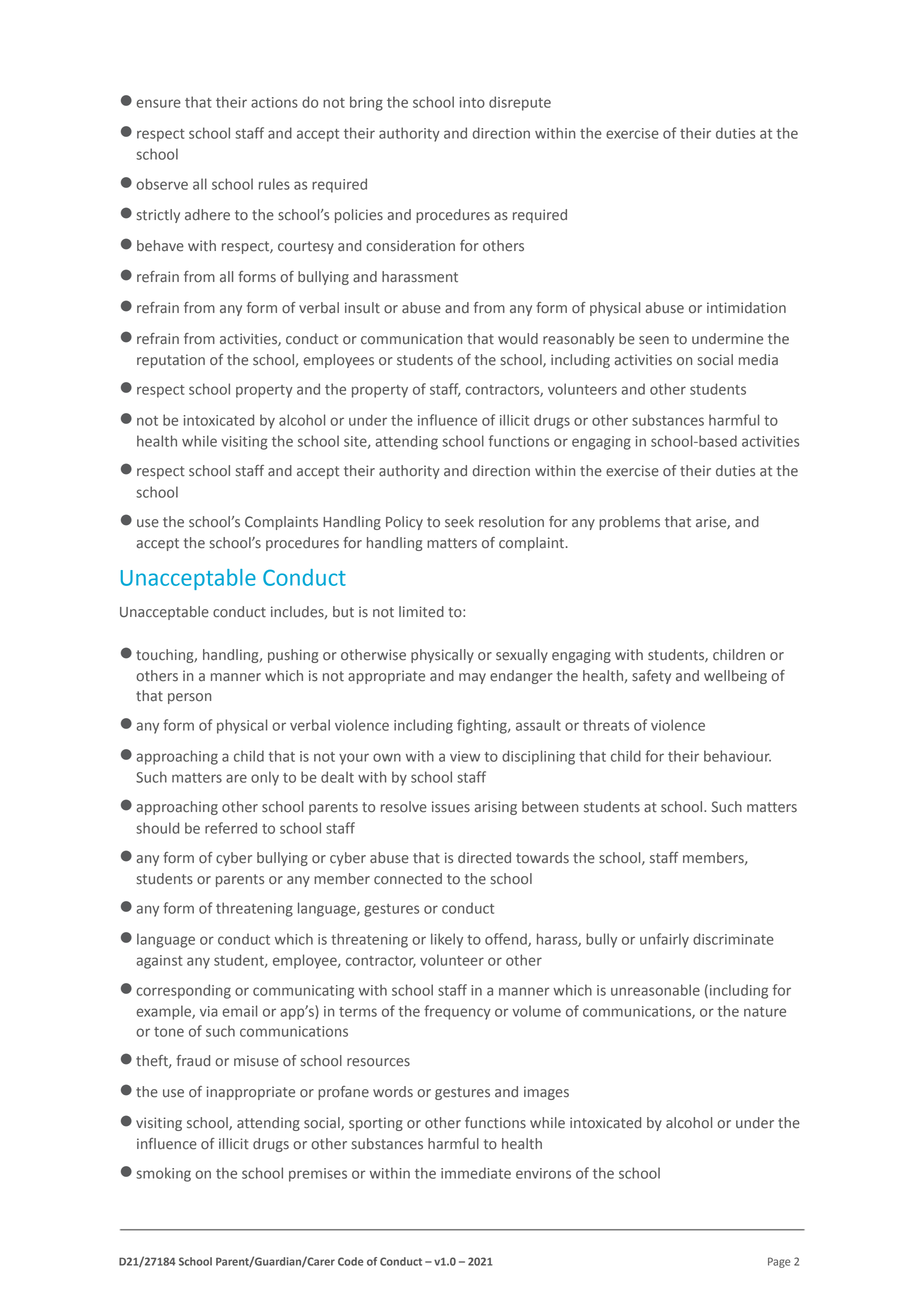 The height and width of the document is (1307, 924). Describe the element at coordinates (189, 698) in the document. I see `person` at that location.
